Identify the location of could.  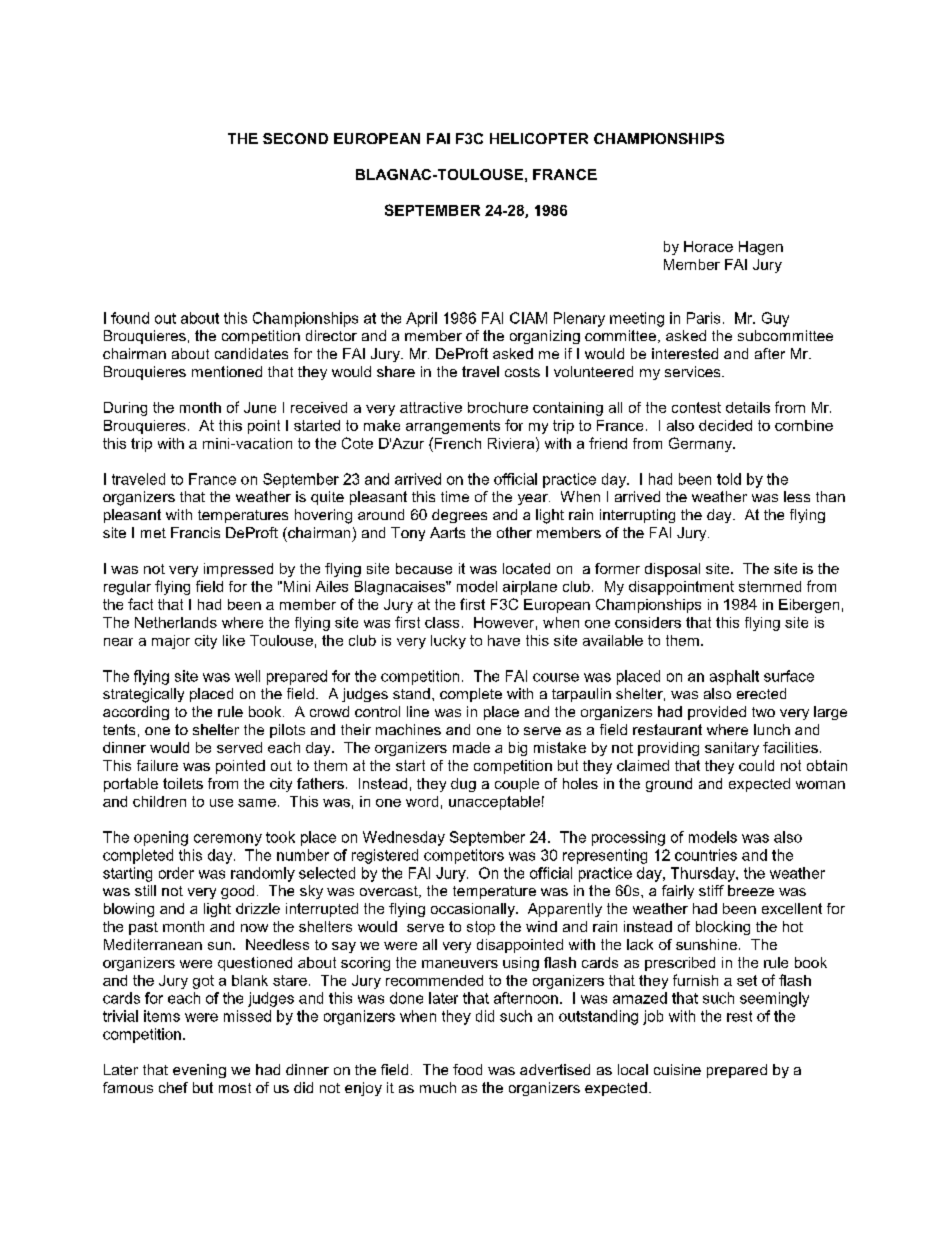
(756, 765).
